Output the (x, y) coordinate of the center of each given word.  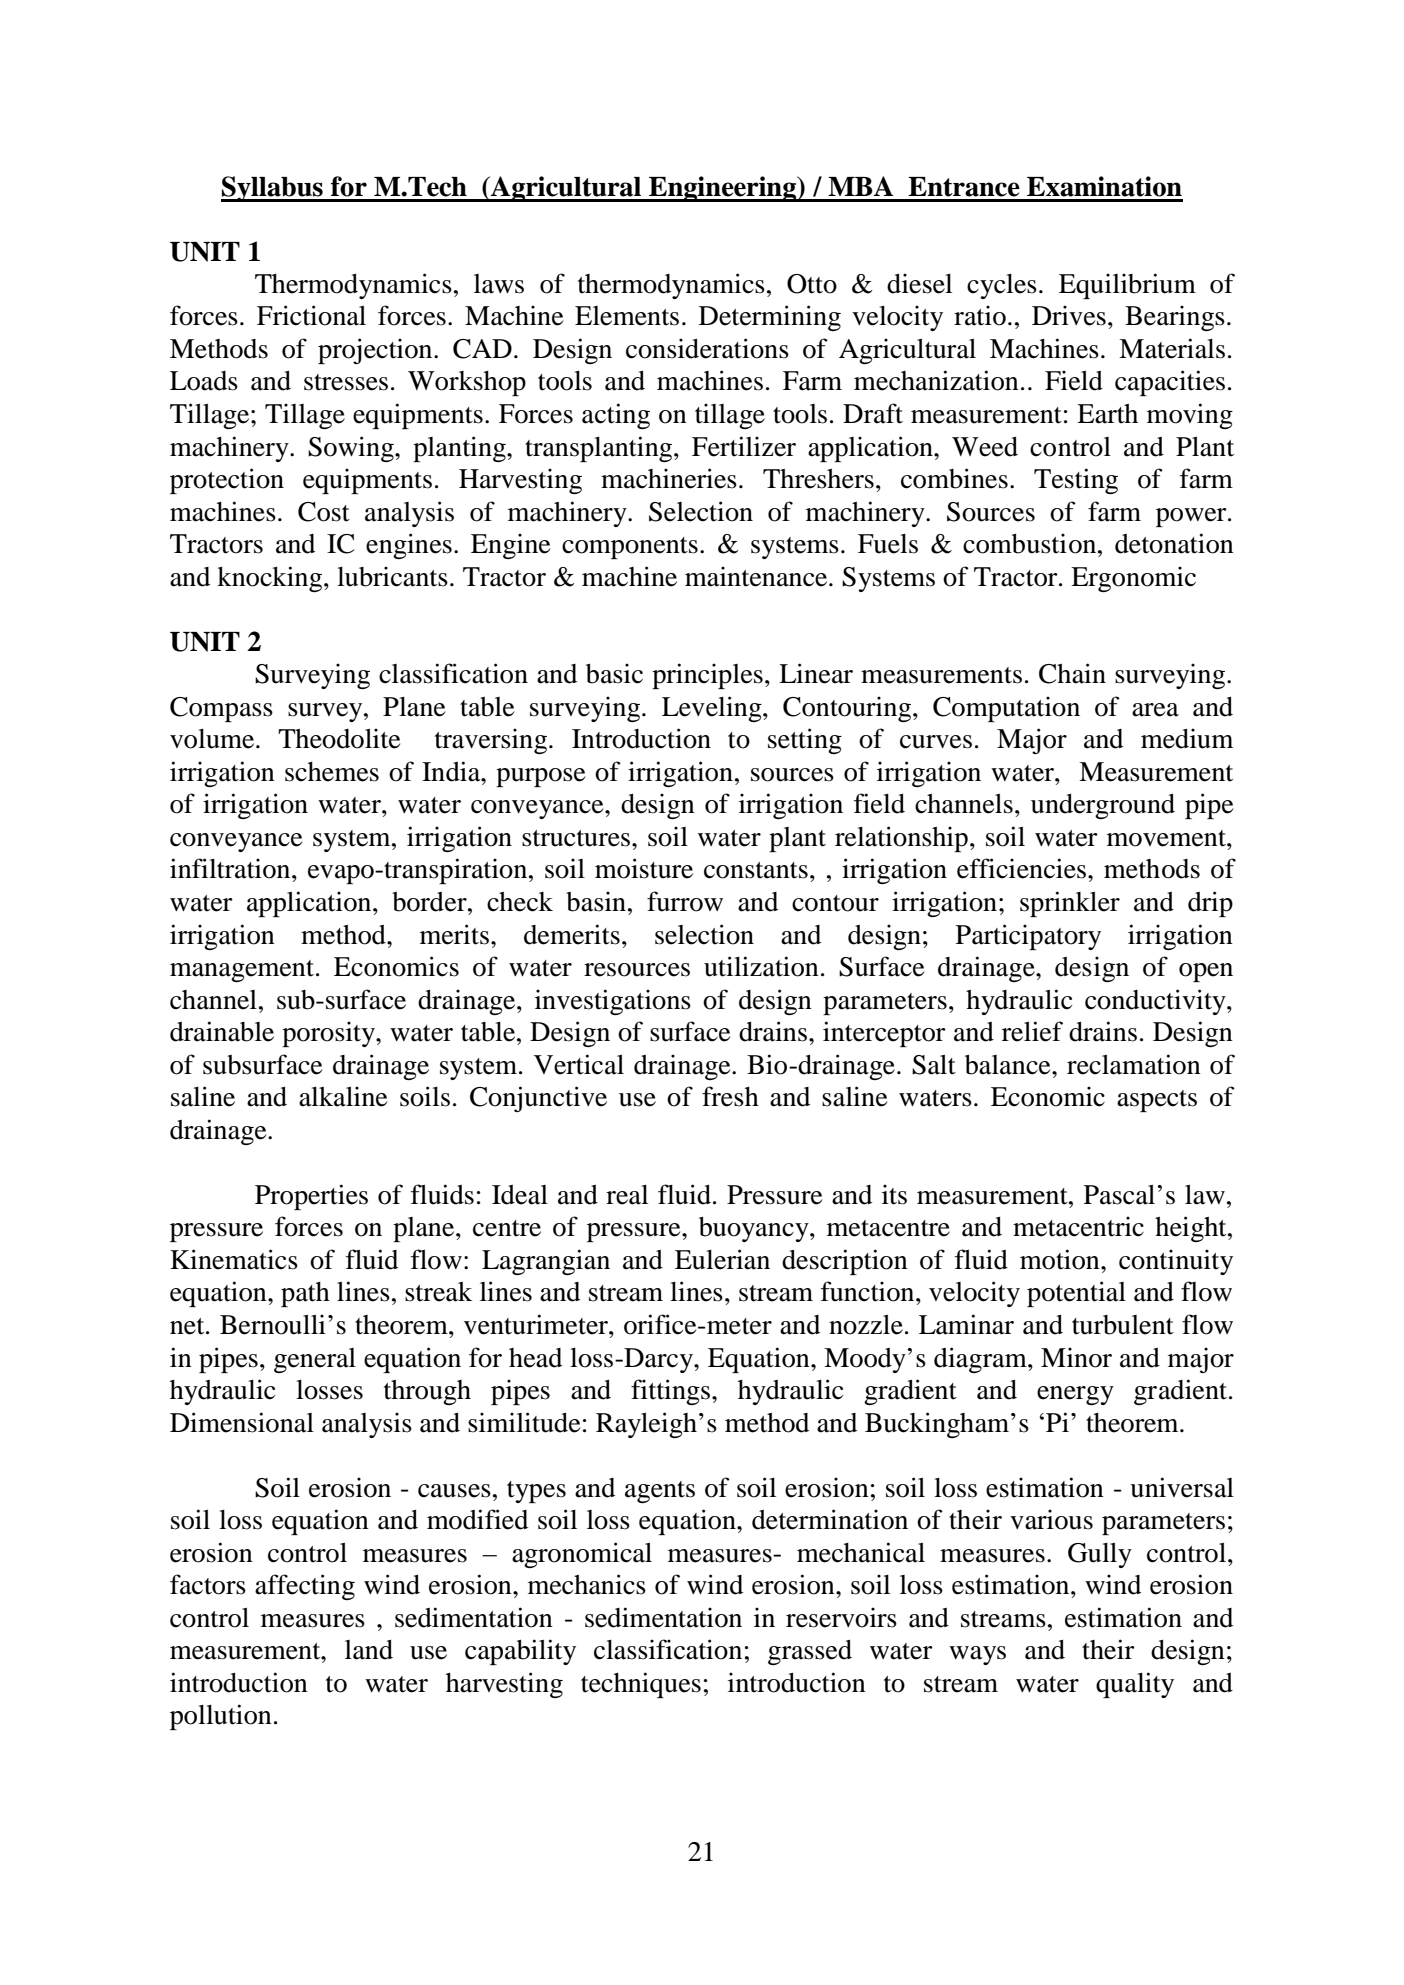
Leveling (713, 709)
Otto (812, 284)
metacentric (1078, 1226)
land (369, 1650)
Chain (1072, 673)
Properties (311, 1197)
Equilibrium (1127, 286)
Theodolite (339, 738)
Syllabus (273, 189)
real (627, 1195)
